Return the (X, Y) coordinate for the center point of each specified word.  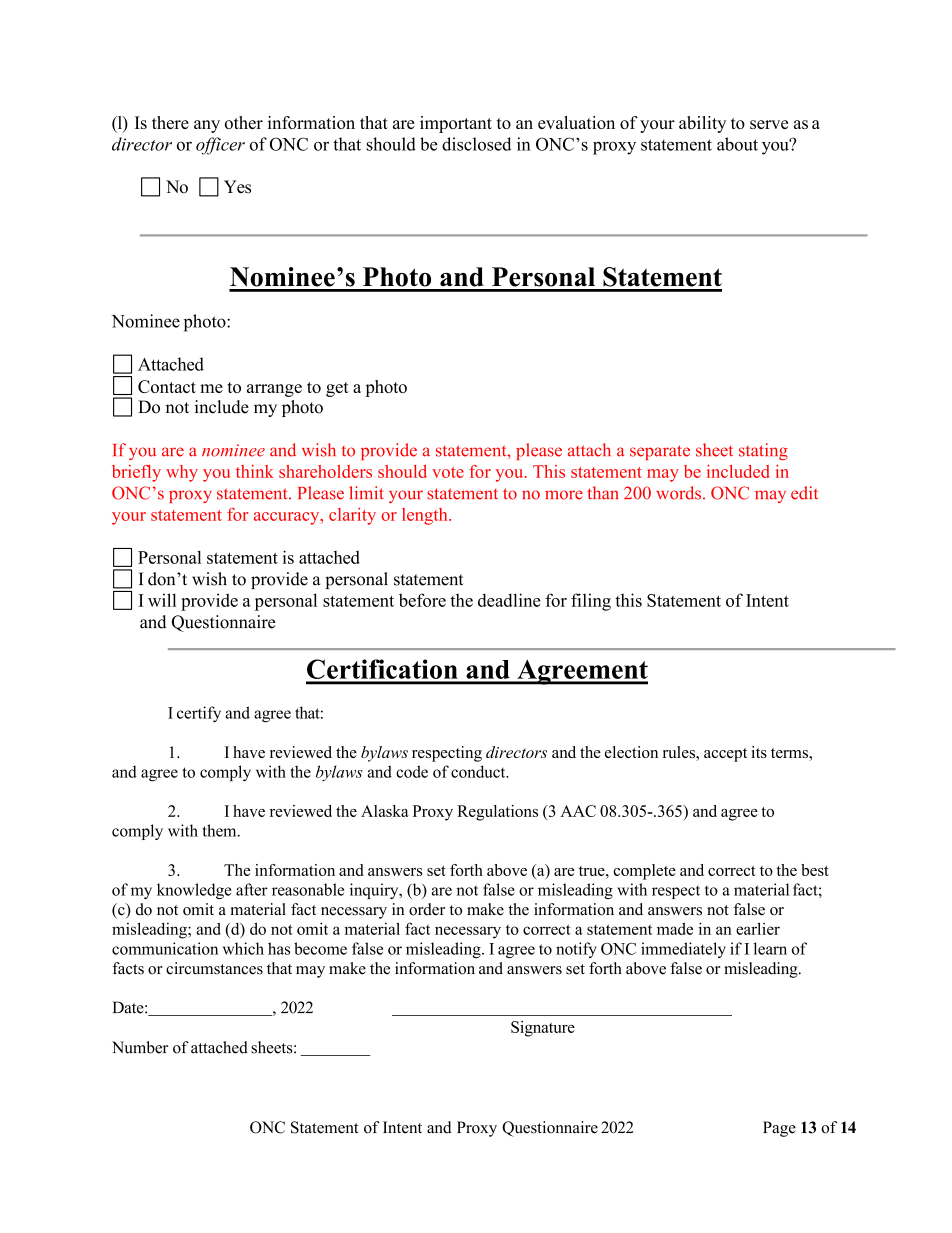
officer (220, 146)
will (162, 600)
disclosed (476, 144)
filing (591, 602)
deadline (509, 600)
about (737, 144)
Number (140, 1047)
